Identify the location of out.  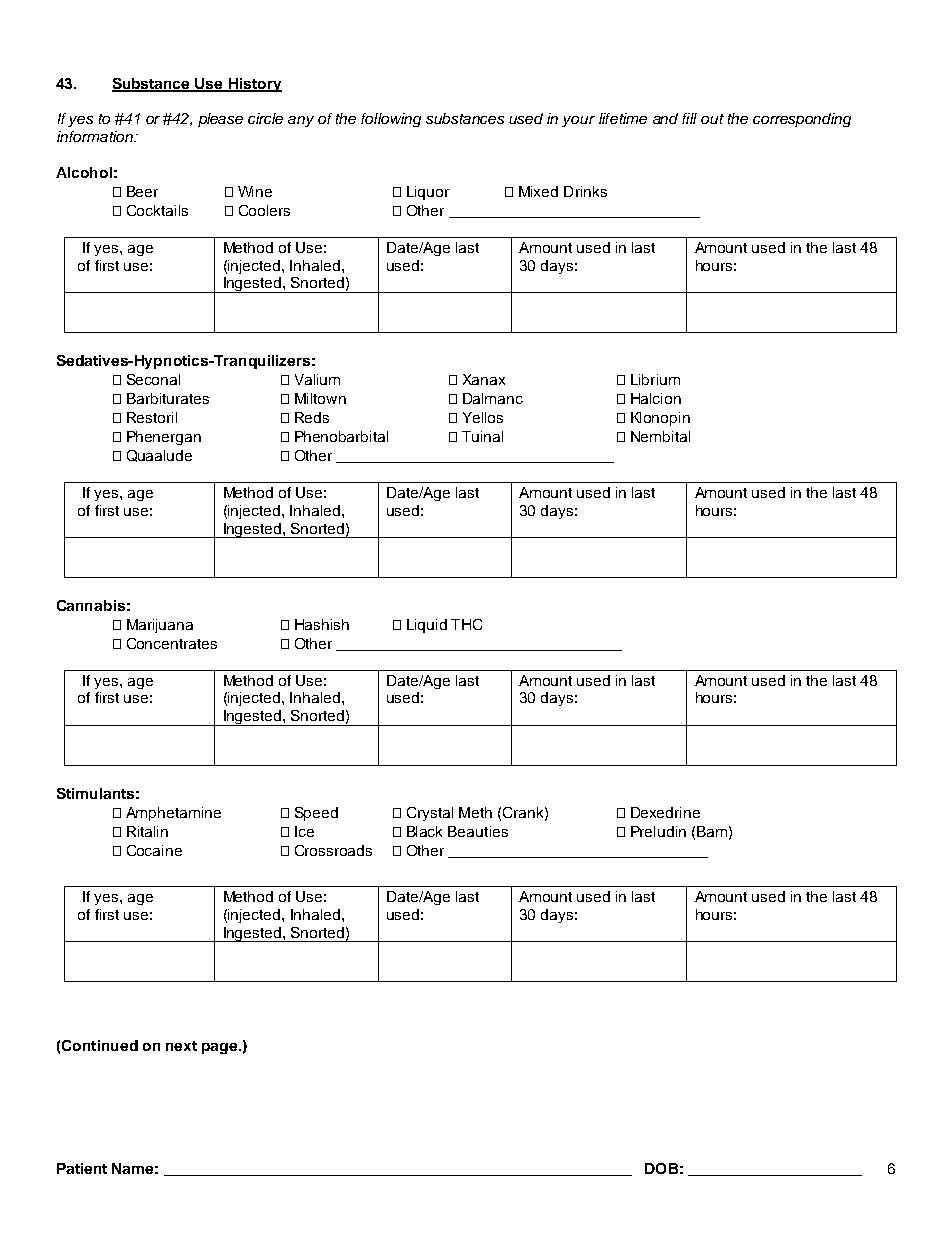
(712, 119).
